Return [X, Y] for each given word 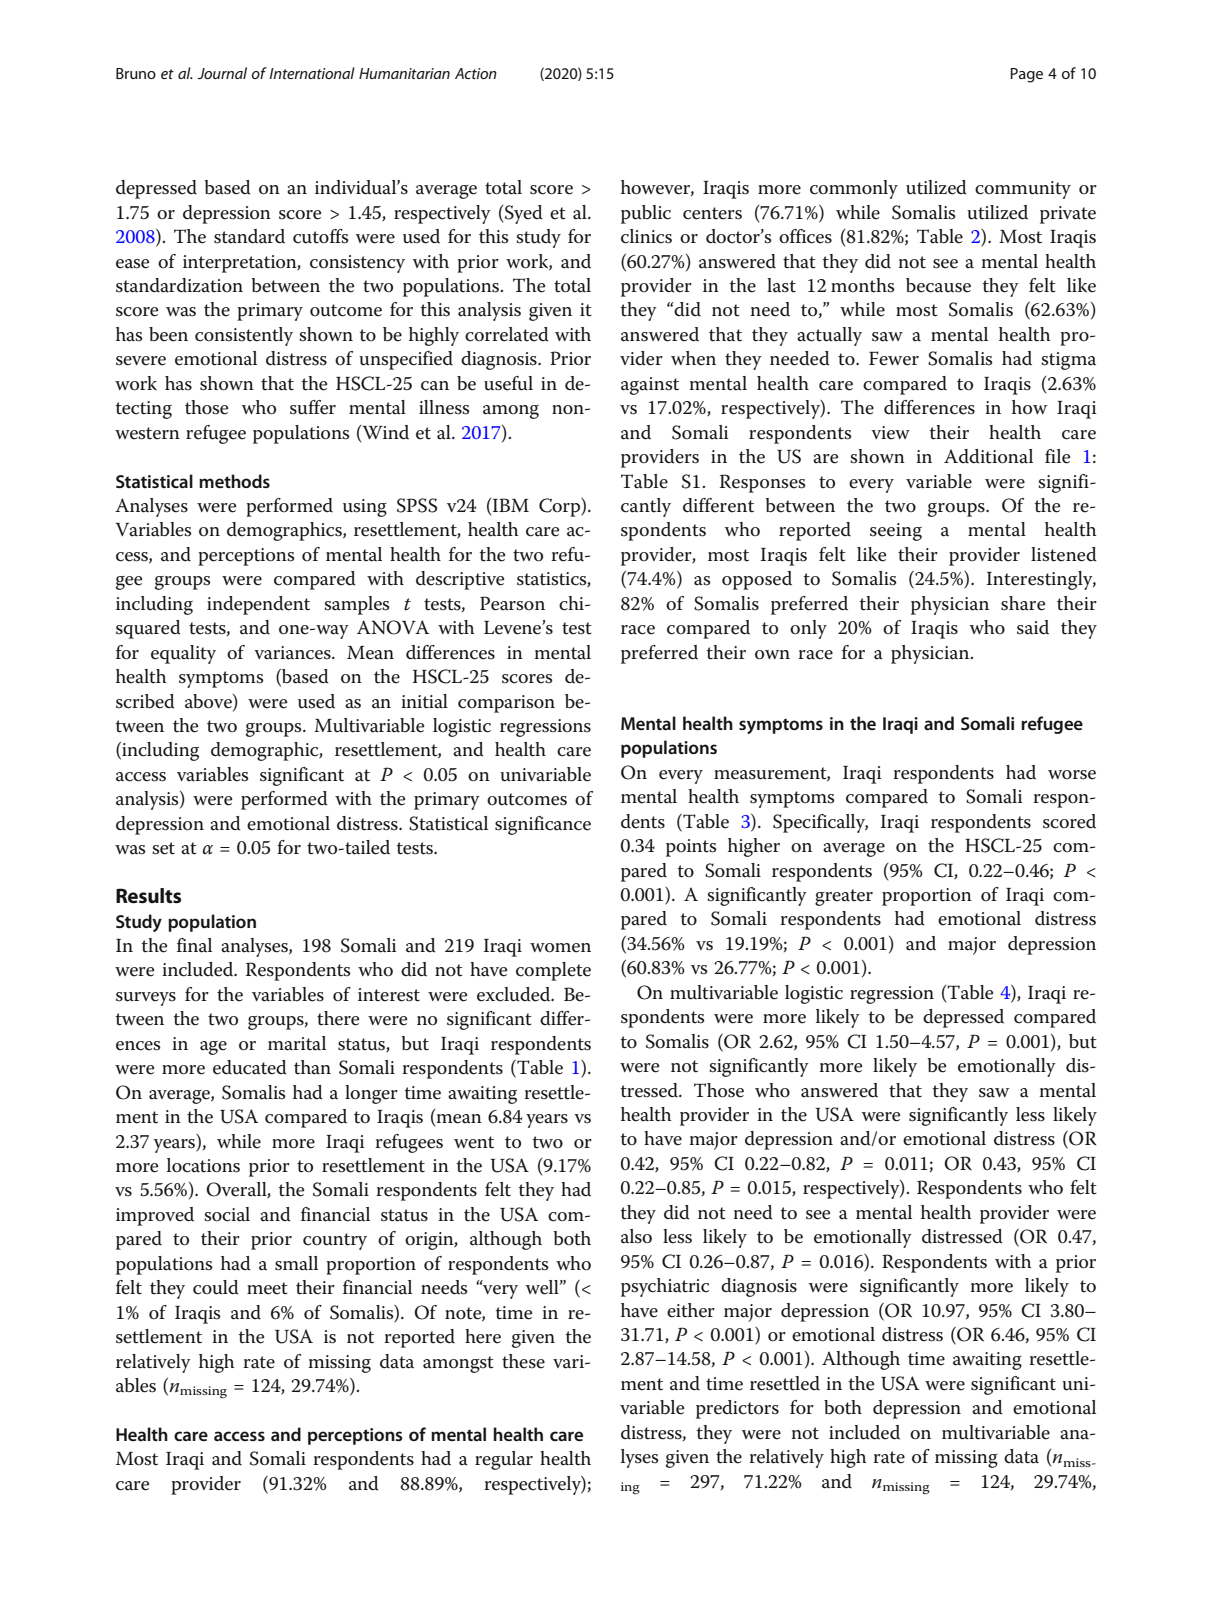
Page [1026, 75]
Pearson [512, 603]
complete [553, 971]
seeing [896, 532]
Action [476, 73]
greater [844, 897]
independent [258, 605]
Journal [222, 73]
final [194, 945]
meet [267, 1288]
